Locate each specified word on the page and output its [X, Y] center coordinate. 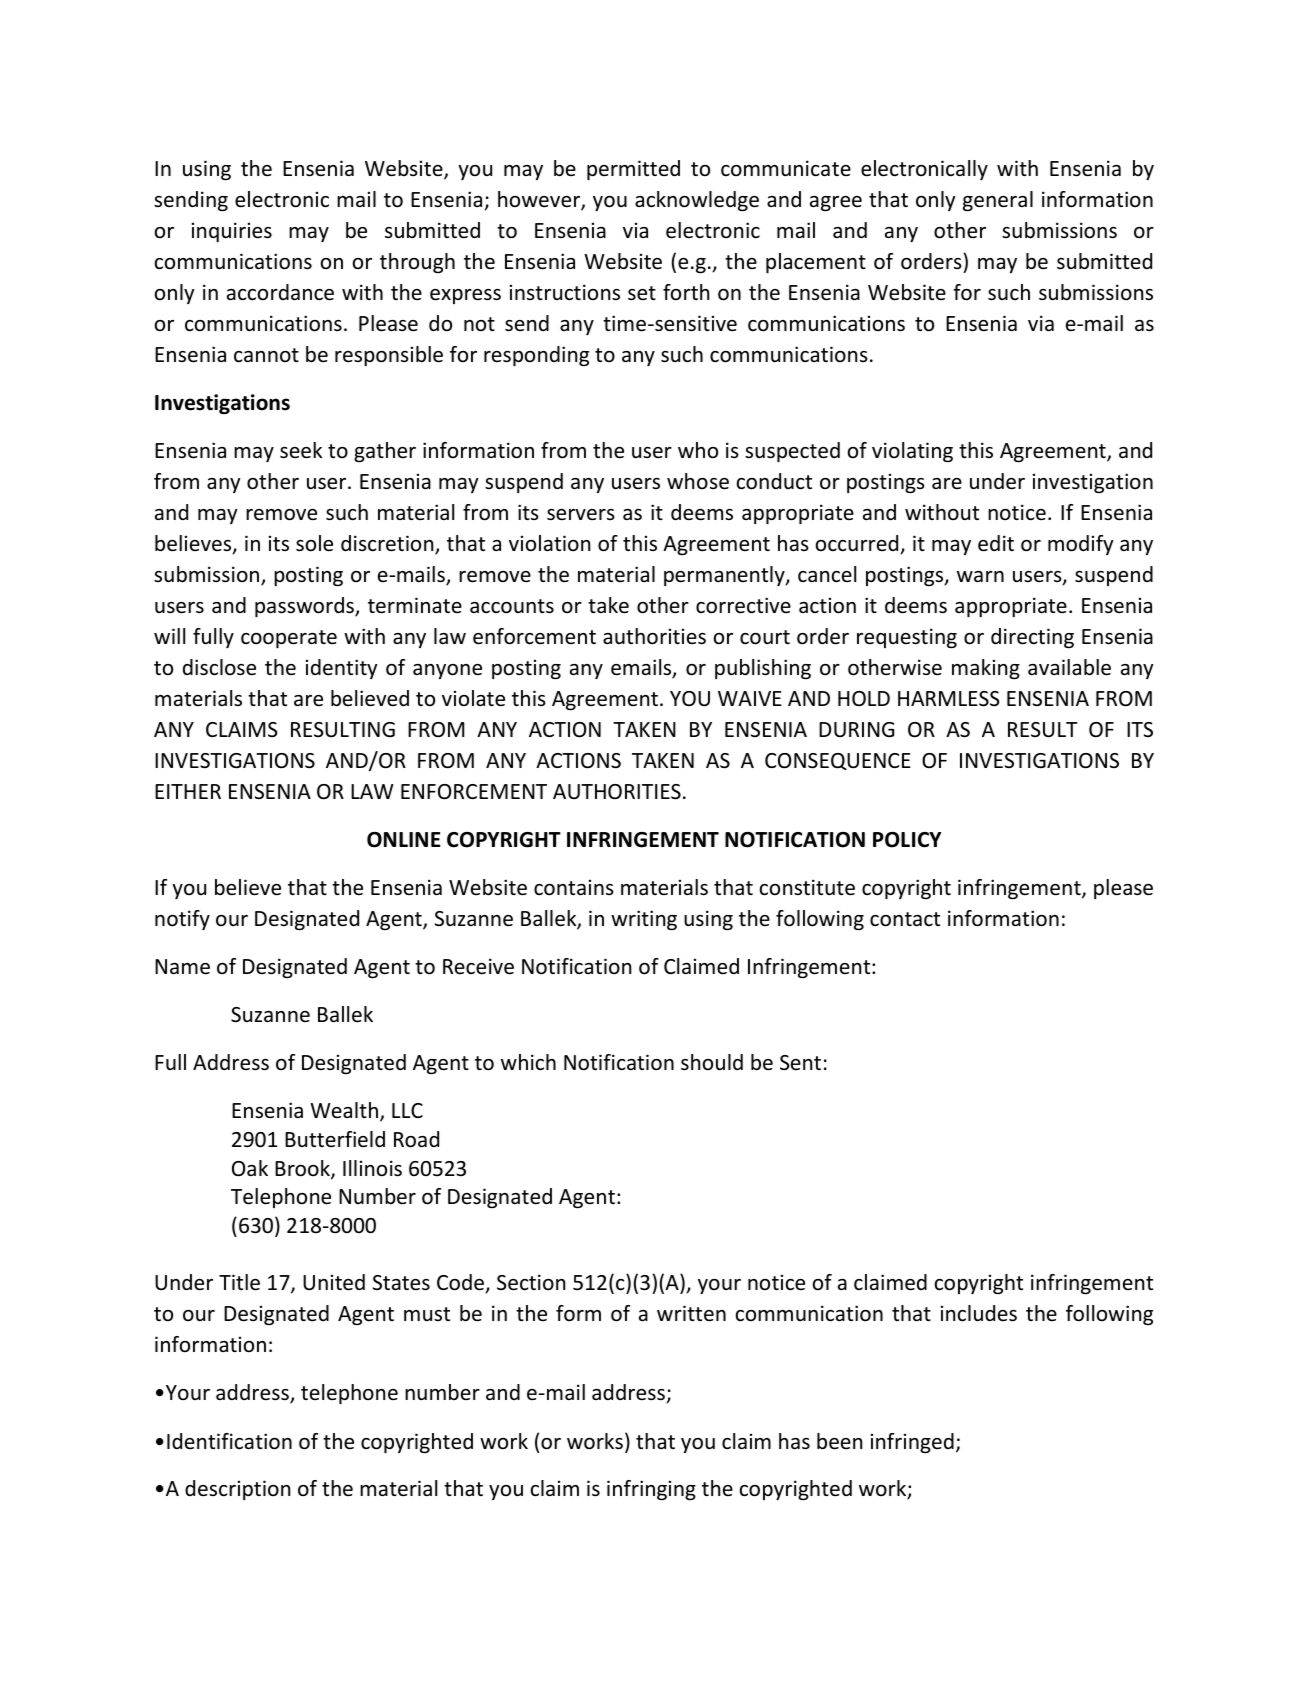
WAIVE [750, 698]
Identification [229, 1441]
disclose [219, 667]
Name [182, 967]
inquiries [232, 232]
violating [912, 452]
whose [698, 481]
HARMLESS [949, 699]
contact [905, 919]
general [998, 201]
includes [979, 1313]
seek [301, 450]
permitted [633, 170]
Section [531, 1282]
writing [644, 920]
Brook [303, 1169]
